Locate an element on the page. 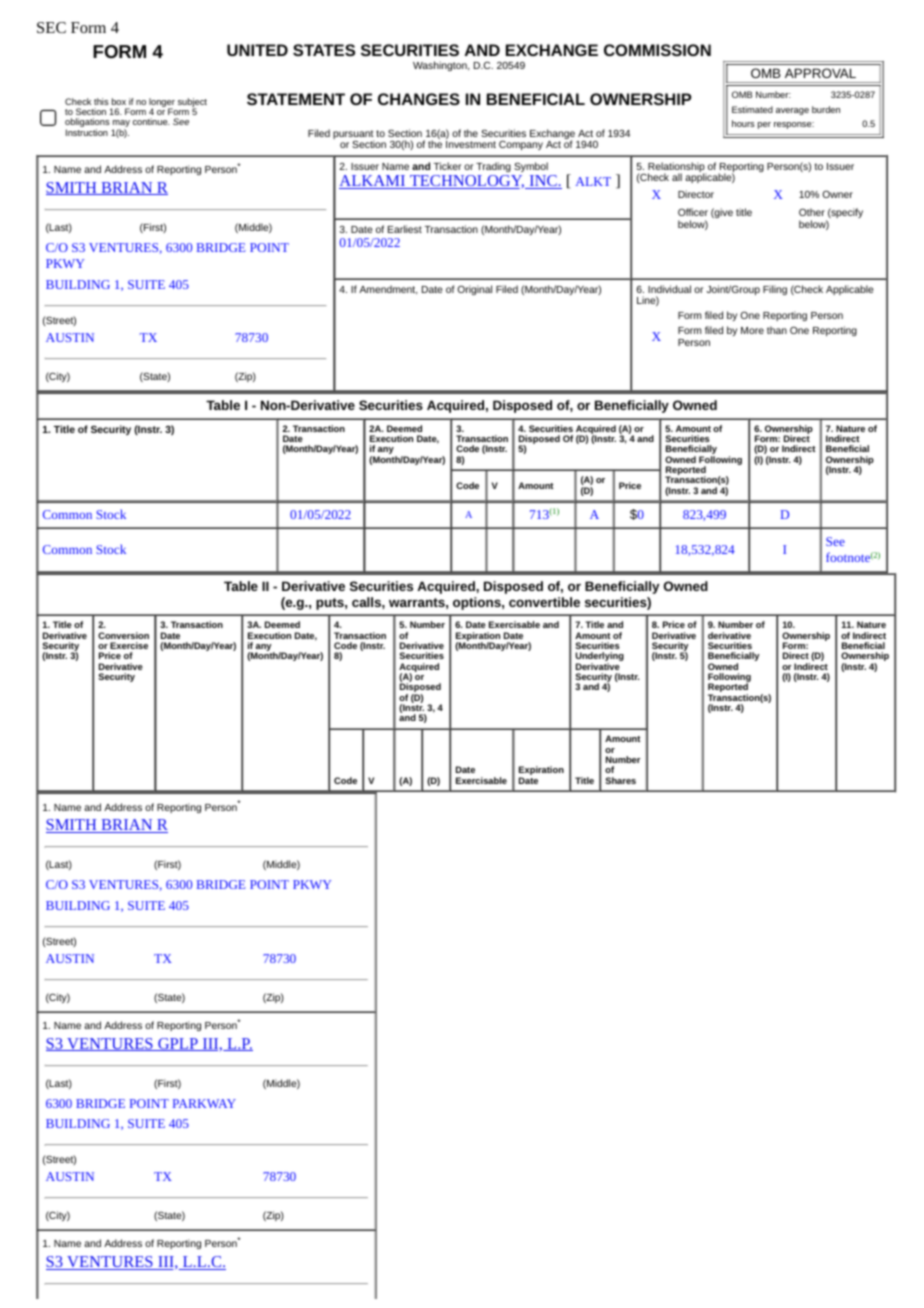 The width and height of the image is (924, 1308). Original is located at coordinates (474, 290).
